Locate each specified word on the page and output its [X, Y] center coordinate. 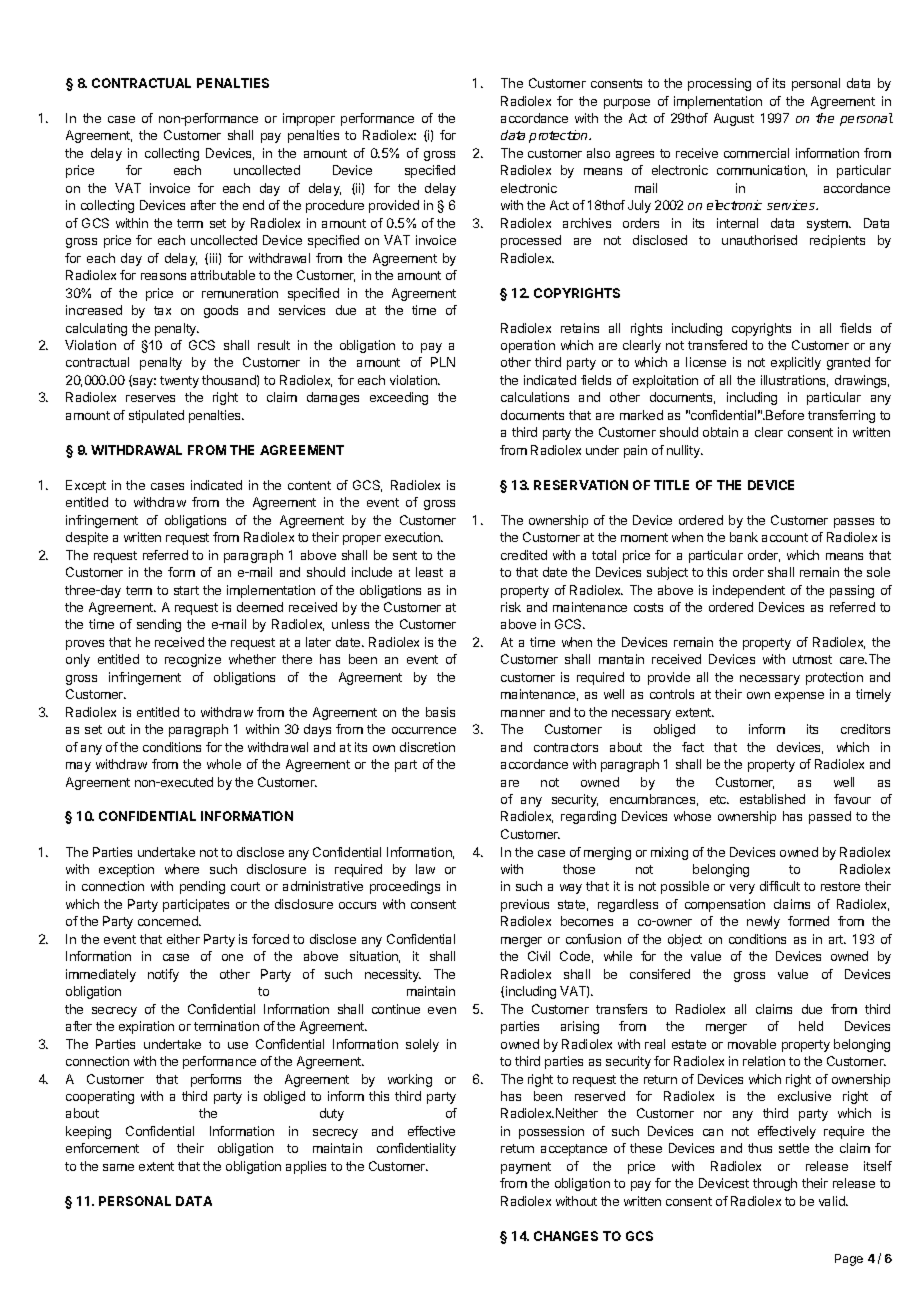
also [598, 153]
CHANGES [566, 1236]
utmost [812, 659]
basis [440, 712]
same [118, 1167]
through [775, 1184]
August [734, 119]
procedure [335, 206]
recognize [193, 660]
